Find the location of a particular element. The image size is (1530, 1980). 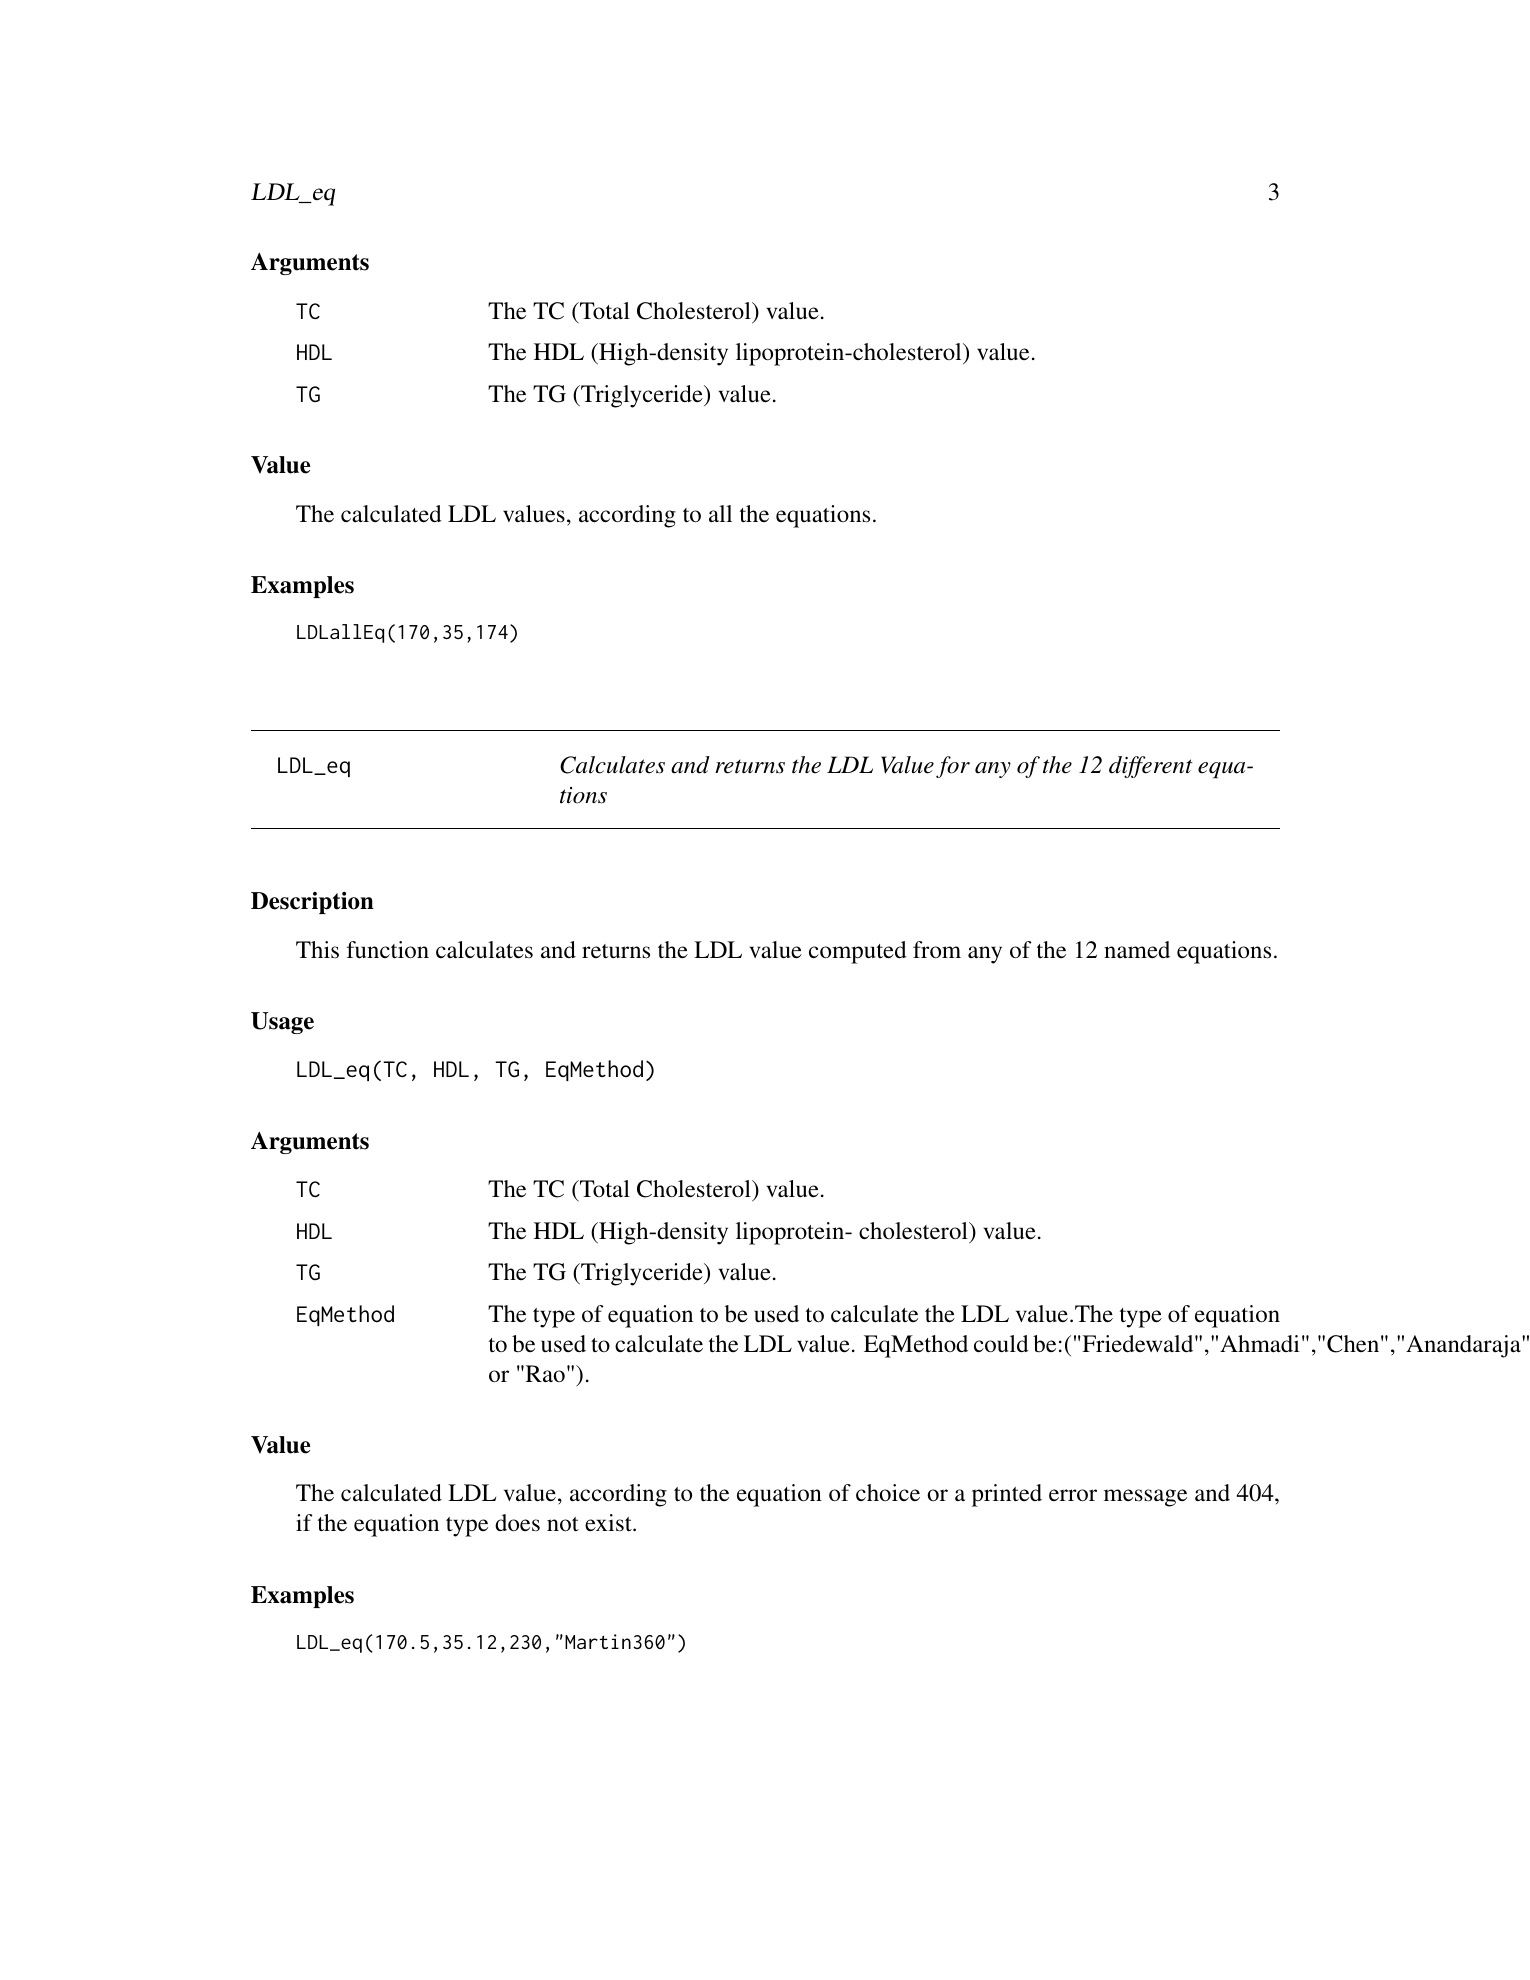

Rao is located at coordinates (544, 1374).
